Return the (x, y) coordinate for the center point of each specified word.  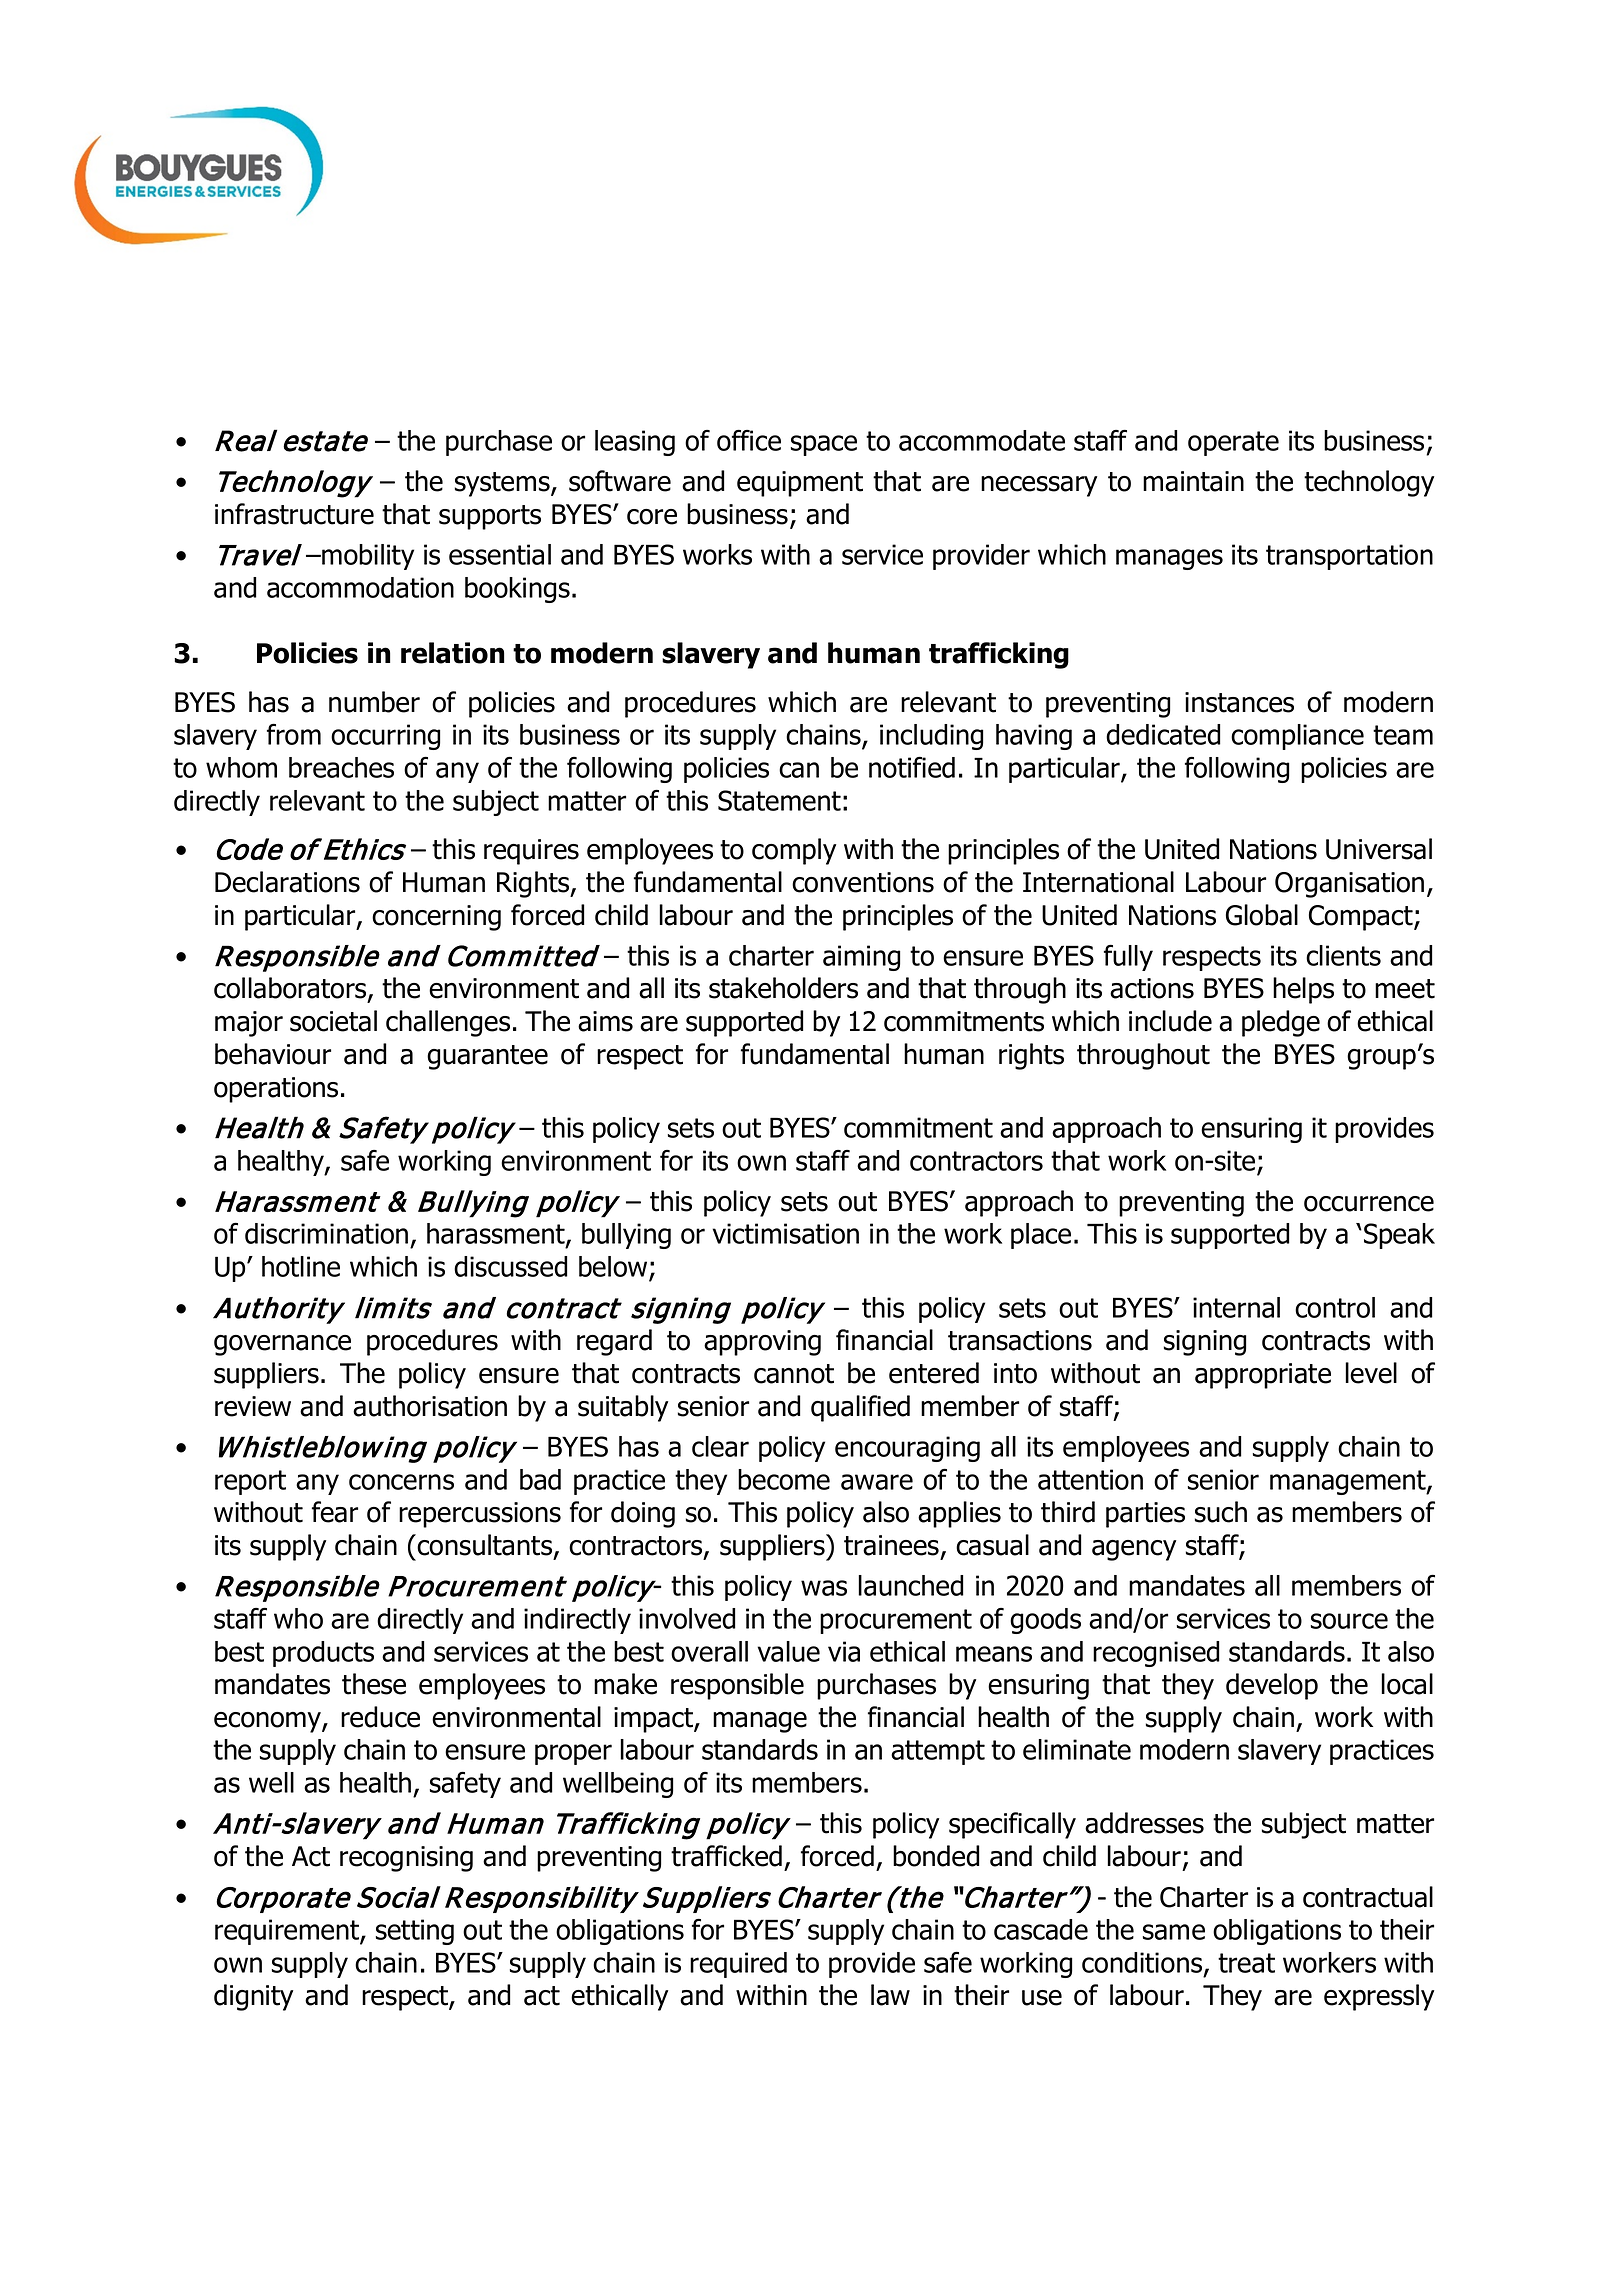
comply (794, 851)
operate (1233, 443)
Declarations (287, 882)
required (738, 1965)
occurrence (1369, 1204)
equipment (800, 484)
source (1349, 1621)
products (323, 1654)
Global (1262, 915)
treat (1246, 1963)
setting (415, 1932)
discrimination (326, 1233)
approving (762, 1343)
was (824, 1588)
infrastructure (294, 514)
